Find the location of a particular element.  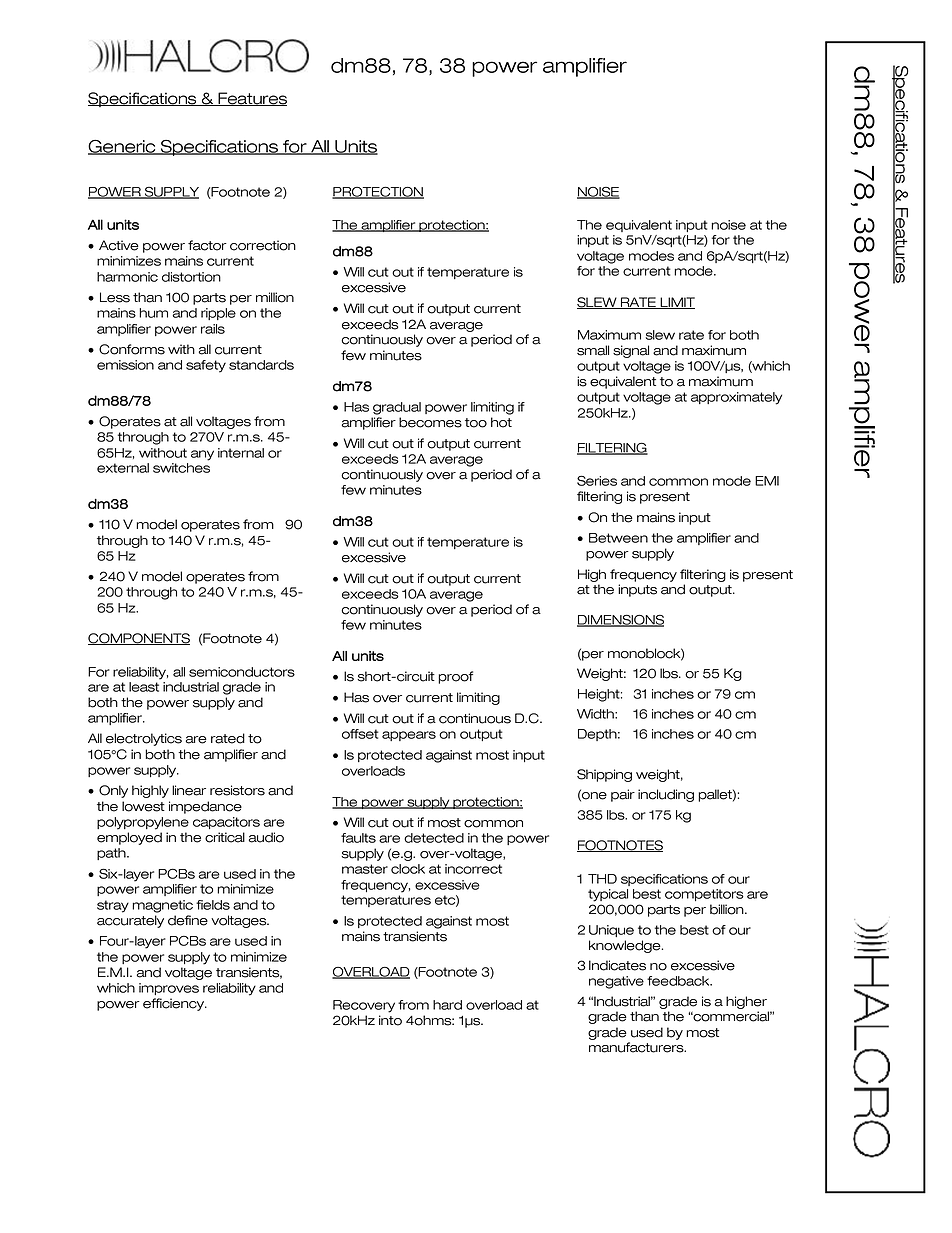

Generic is located at coordinates (123, 147).
